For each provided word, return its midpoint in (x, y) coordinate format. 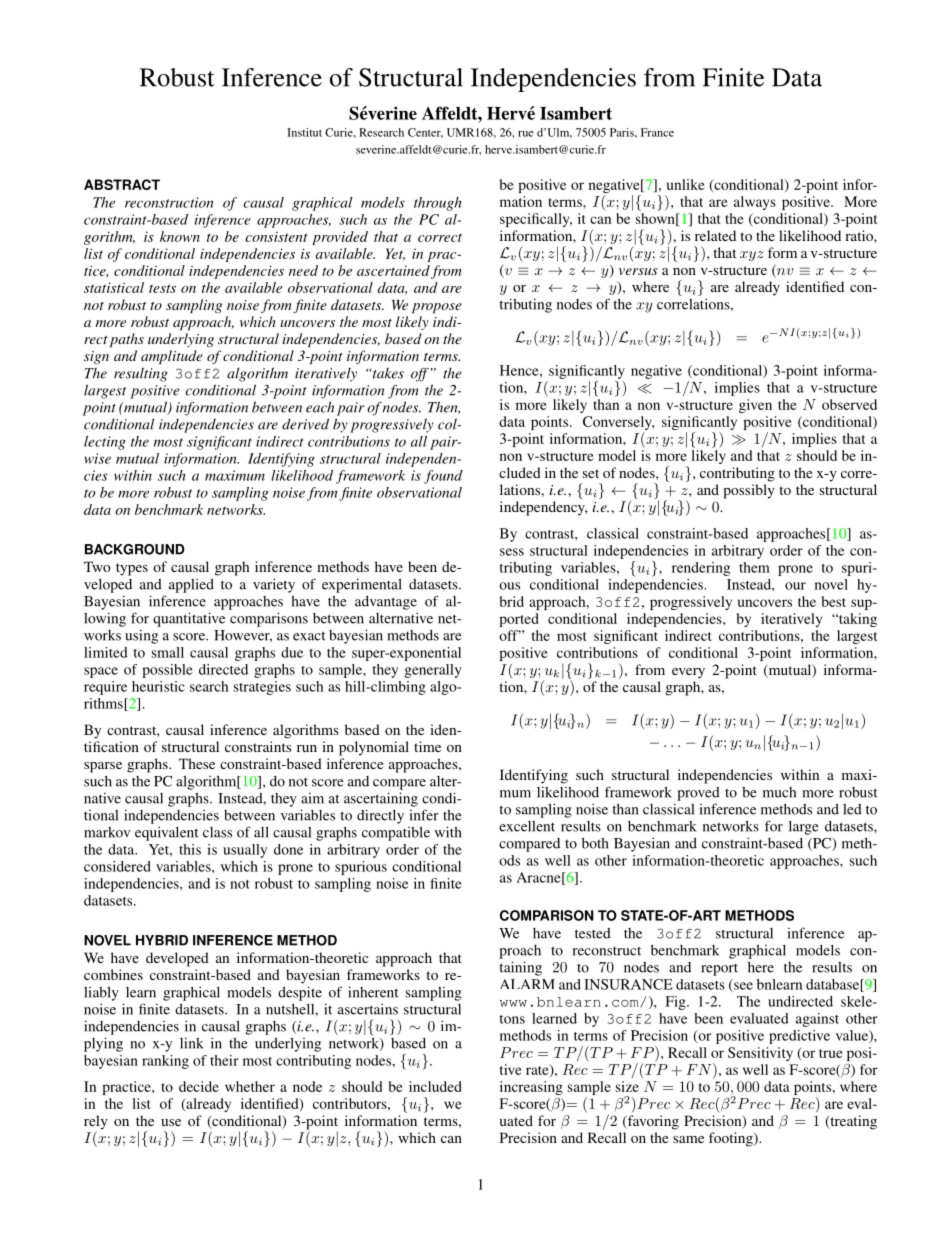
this (190, 849)
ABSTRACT (122, 184)
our (795, 586)
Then (444, 407)
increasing (531, 1088)
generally (433, 671)
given (755, 406)
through (437, 204)
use (171, 1122)
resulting (141, 374)
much (779, 792)
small (168, 652)
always (755, 203)
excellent (527, 826)
